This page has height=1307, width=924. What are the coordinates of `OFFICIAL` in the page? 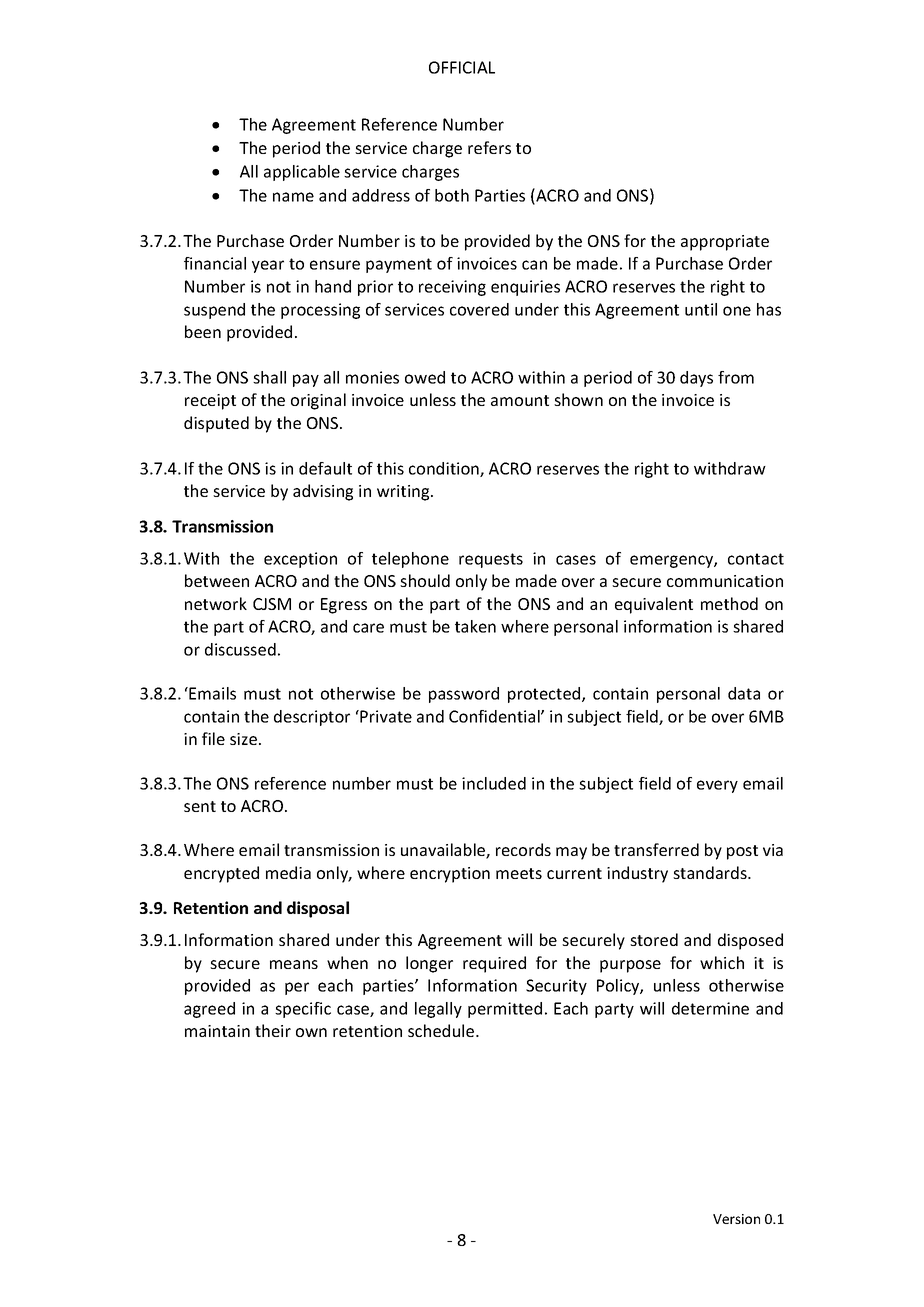 It's located at (462, 67).
